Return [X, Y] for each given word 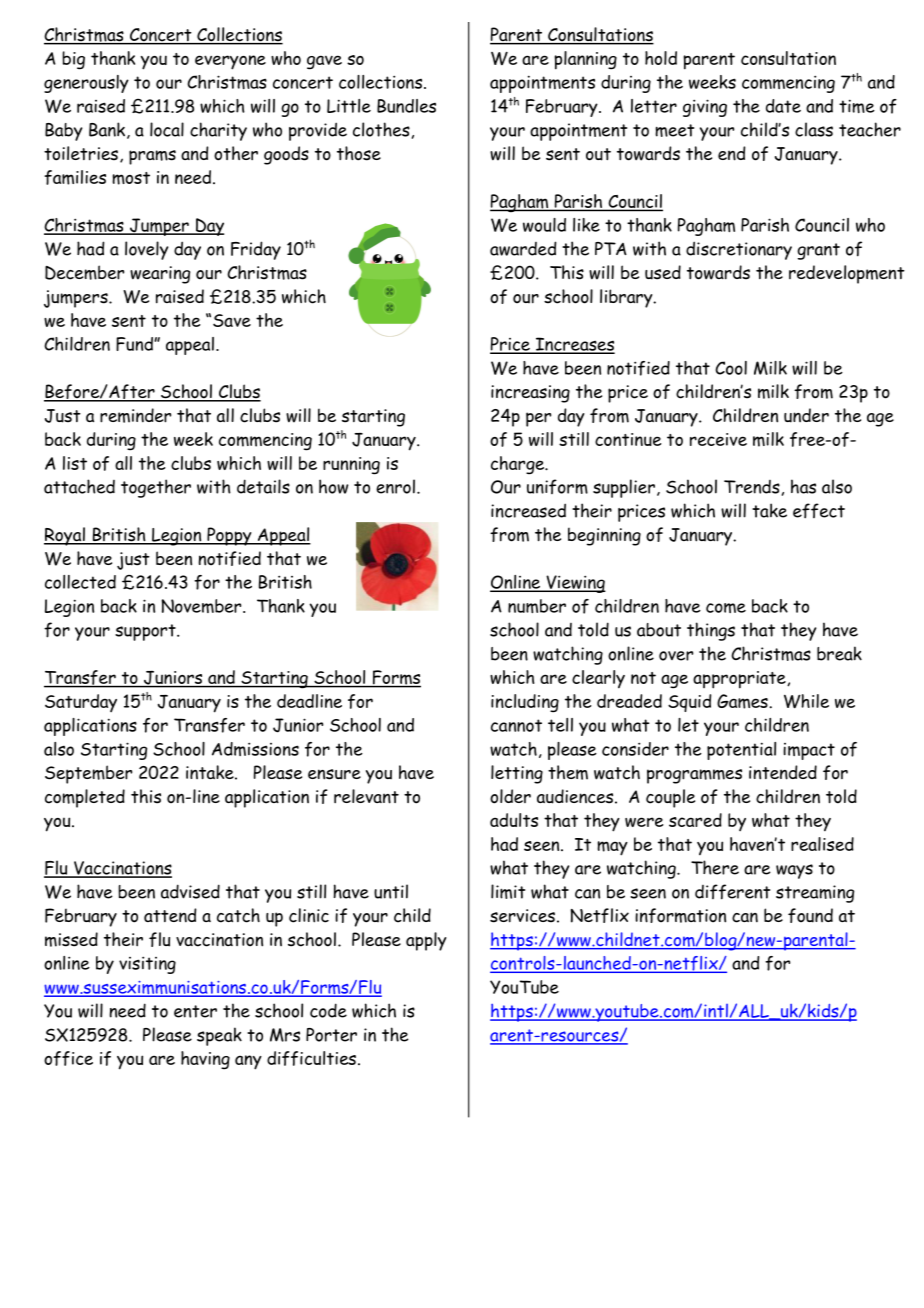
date [783, 106]
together [156, 488]
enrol [395, 486]
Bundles [406, 106]
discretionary [739, 250]
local [167, 129]
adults [514, 820]
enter [195, 1011]
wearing [160, 275]
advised [190, 891]
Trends [752, 487]
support [146, 632]
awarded [523, 248]
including [525, 703]
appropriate [740, 680]
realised [822, 844]
